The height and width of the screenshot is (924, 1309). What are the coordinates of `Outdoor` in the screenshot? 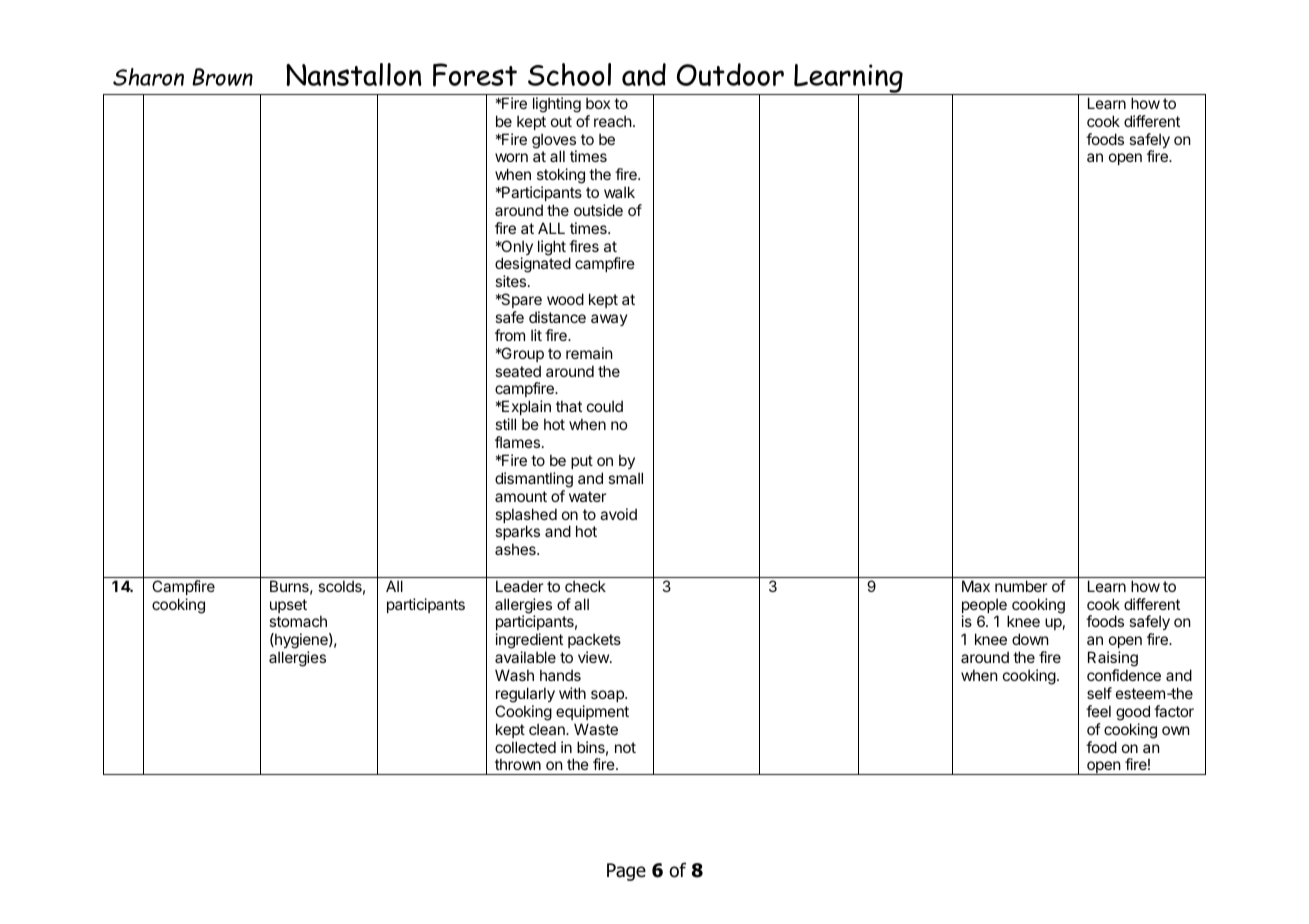 It's located at (730, 74).
